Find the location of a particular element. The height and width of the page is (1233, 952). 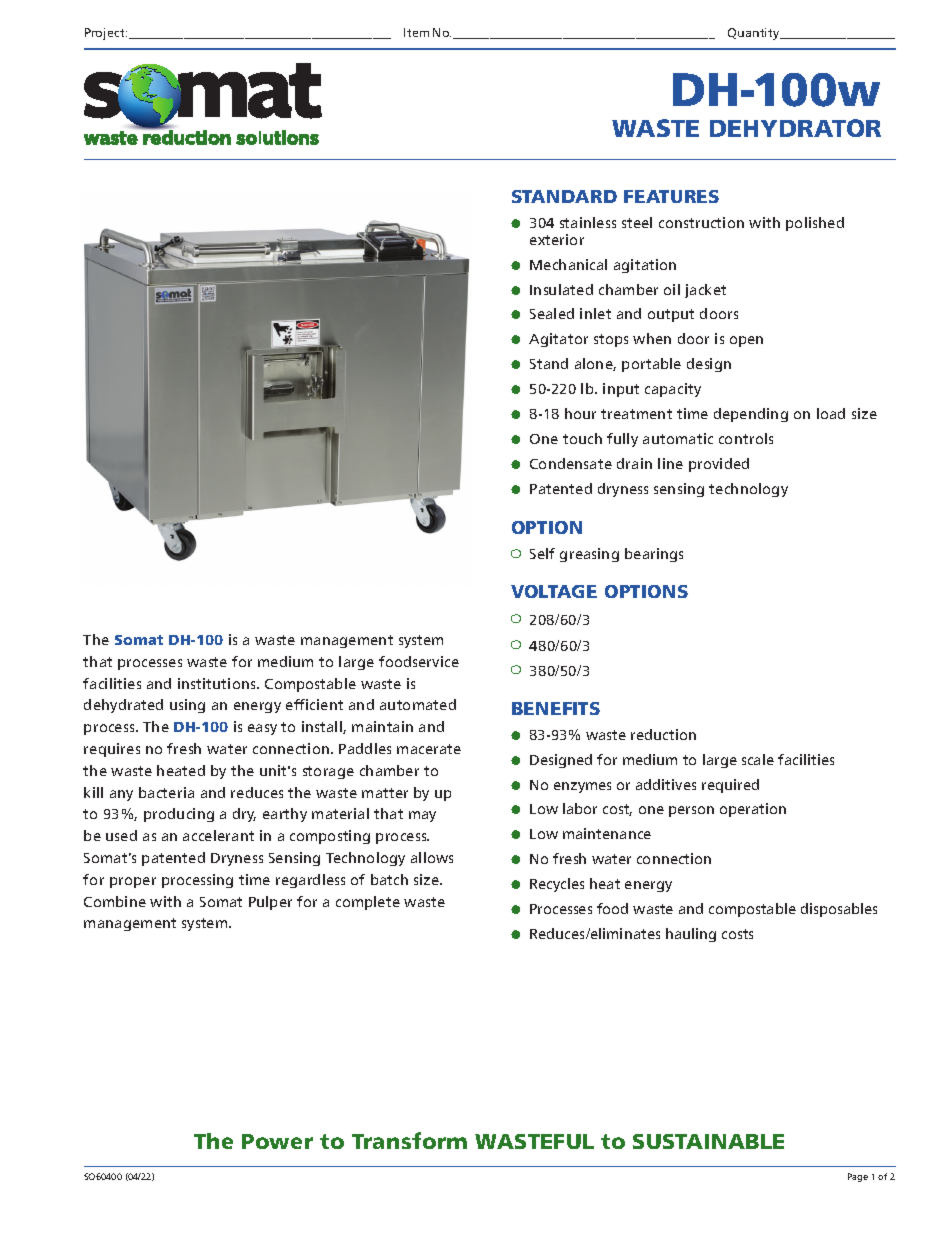

jacket is located at coordinates (705, 291).
